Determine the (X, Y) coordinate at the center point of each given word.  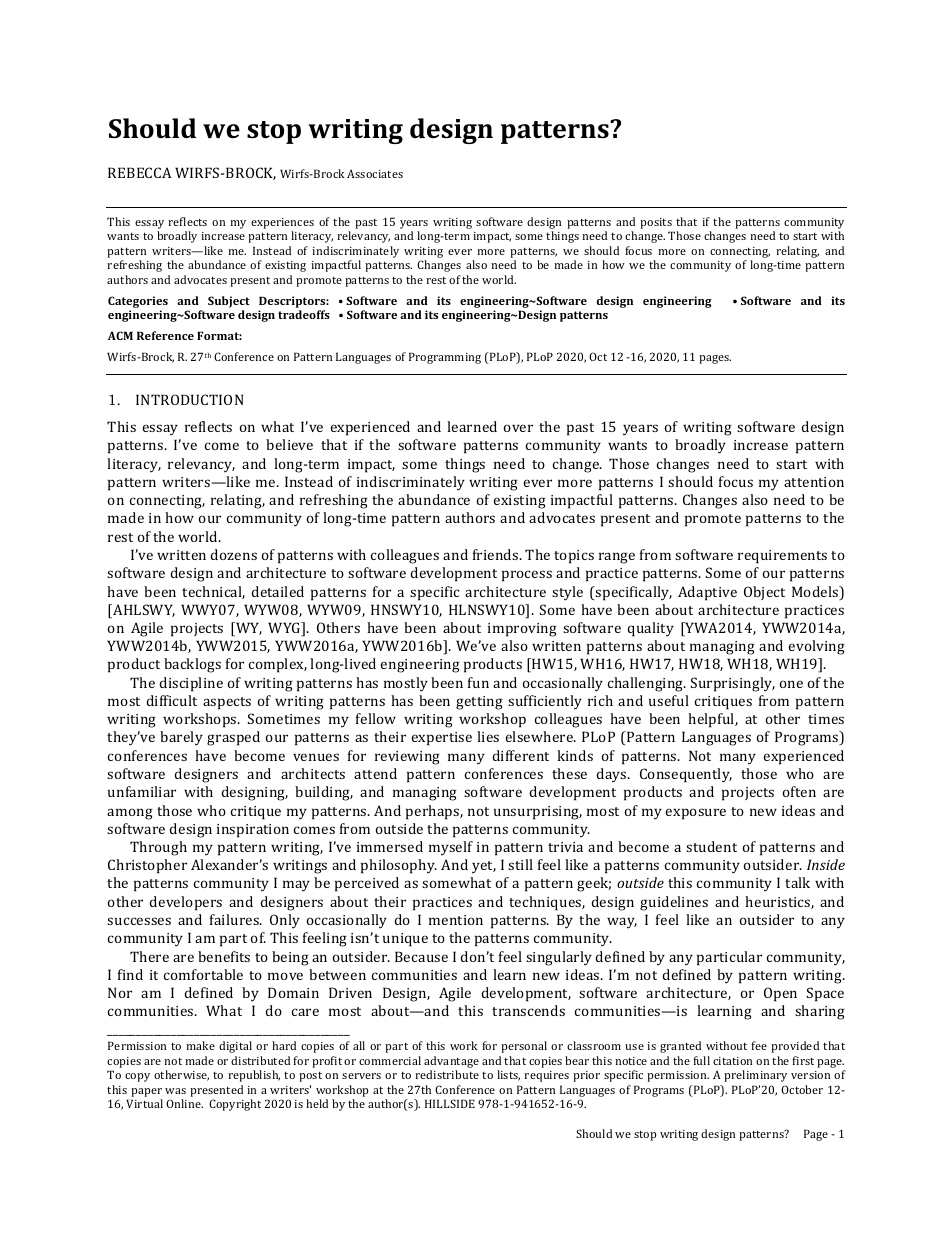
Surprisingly (733, 684)
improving (522, 630)
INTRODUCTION (189, 399)
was (175, 1091)
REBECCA (139, 172)
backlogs (192, 665)
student (711, 846)
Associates (375, 173)
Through (158, 848)
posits (656, 223)
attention (814, 482)
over (518, 428)
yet (484, 867)
